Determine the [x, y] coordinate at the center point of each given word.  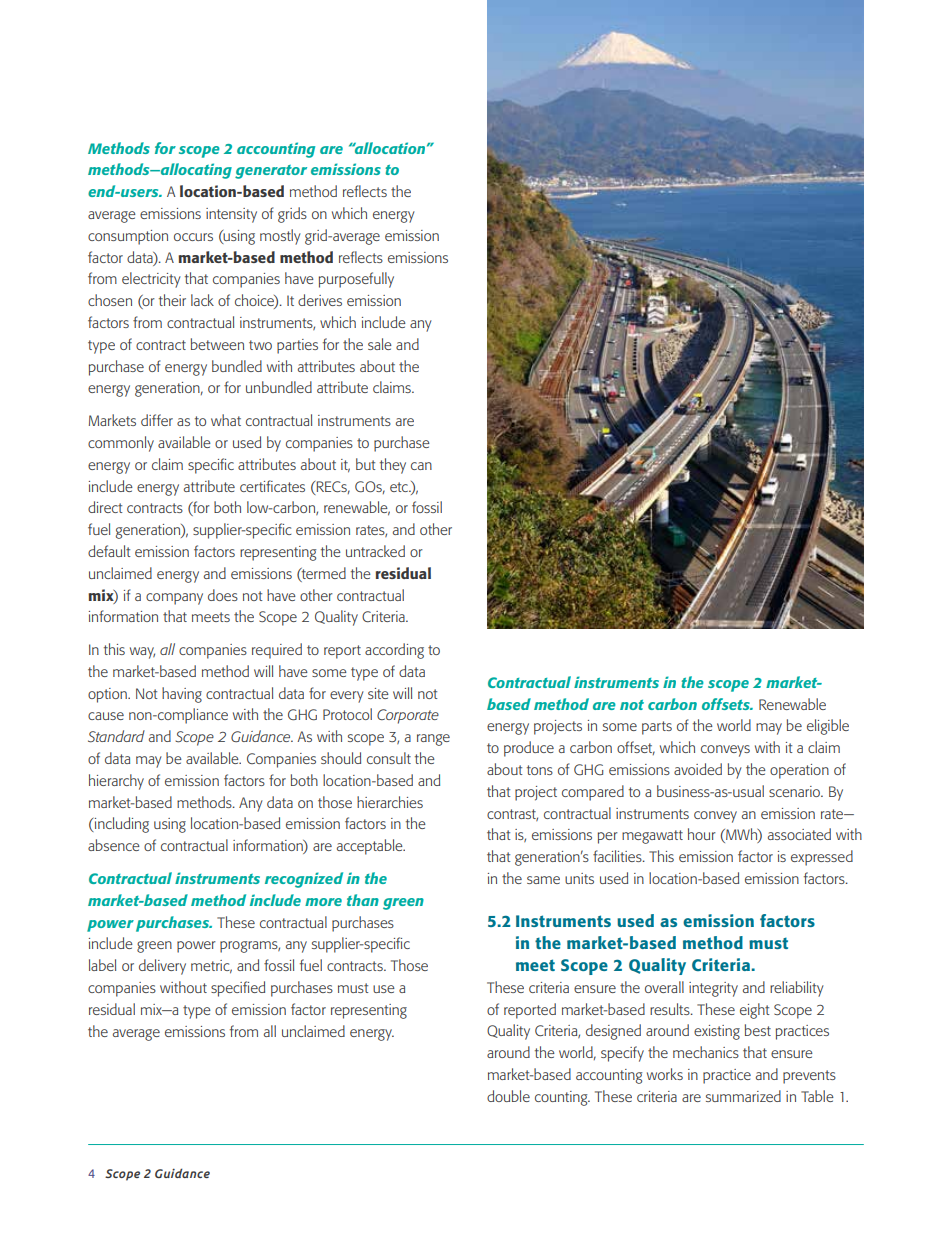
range [433, 740]
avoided [698, 769]
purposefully [356, 280]
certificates [272, 486]
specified [238, 989]
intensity [231, 215]
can [421, 466]
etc [400, 487]
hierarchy [116, 782]
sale [380, 344]
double [508, 1096]
